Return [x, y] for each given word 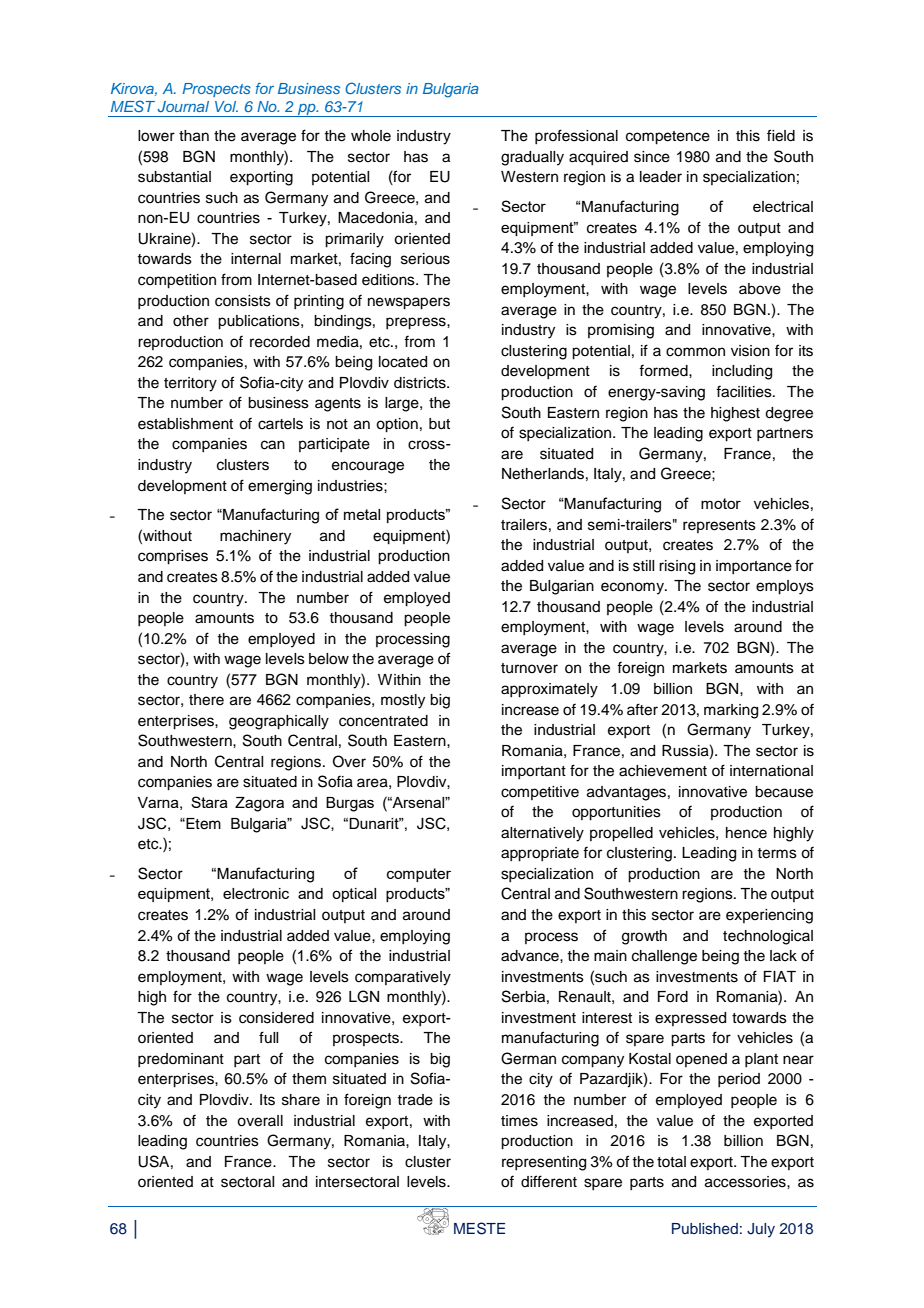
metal [362, 514]
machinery [255, 537]
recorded [280, 342]
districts [421, 383]
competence [668, 138]
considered [276, 1018]
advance [531, 956]
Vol [226, 106]
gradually [532, 158]
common [695, 352]
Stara [209, 802]
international [771, 771]
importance [754, 567]
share [301, 1100]
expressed [690, 1019]
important [534, 772]
